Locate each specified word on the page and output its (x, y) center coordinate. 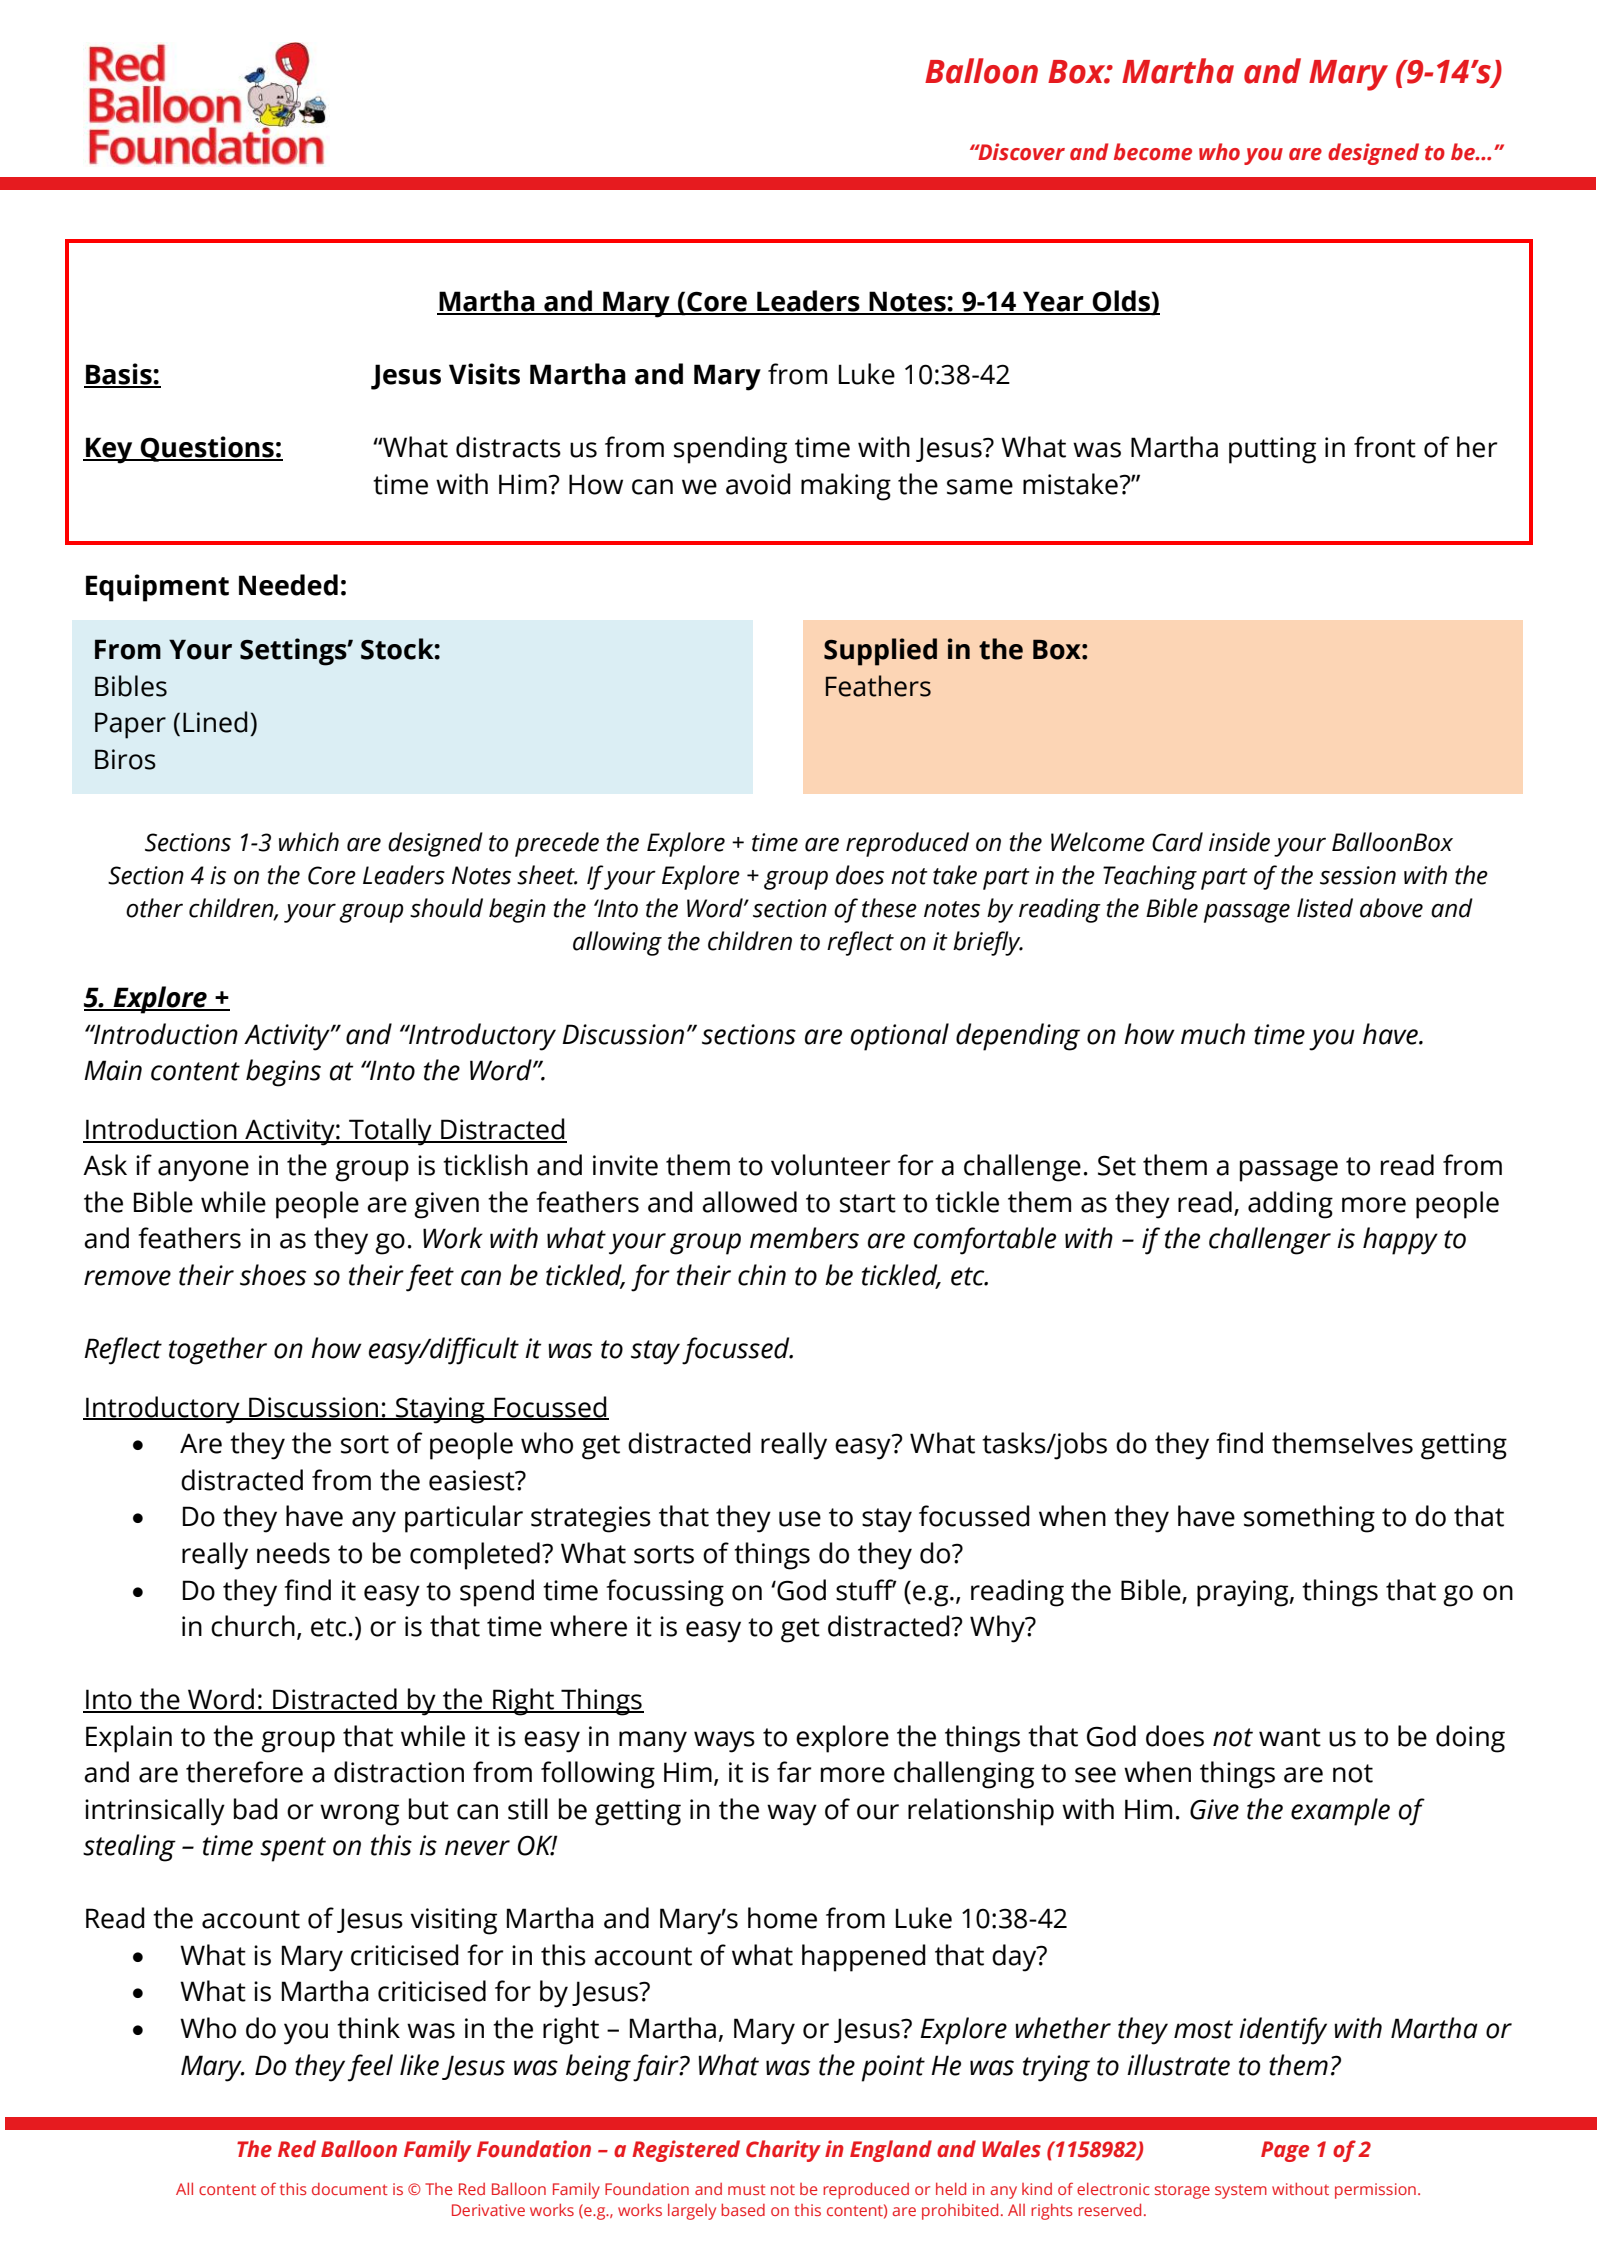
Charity (783, 2151)
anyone (203, 1171)
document (350, 2189)
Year (1053, 302)
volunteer (830, 1165)
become (1153, 152)
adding (1290, 1205)
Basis (119, 375)
